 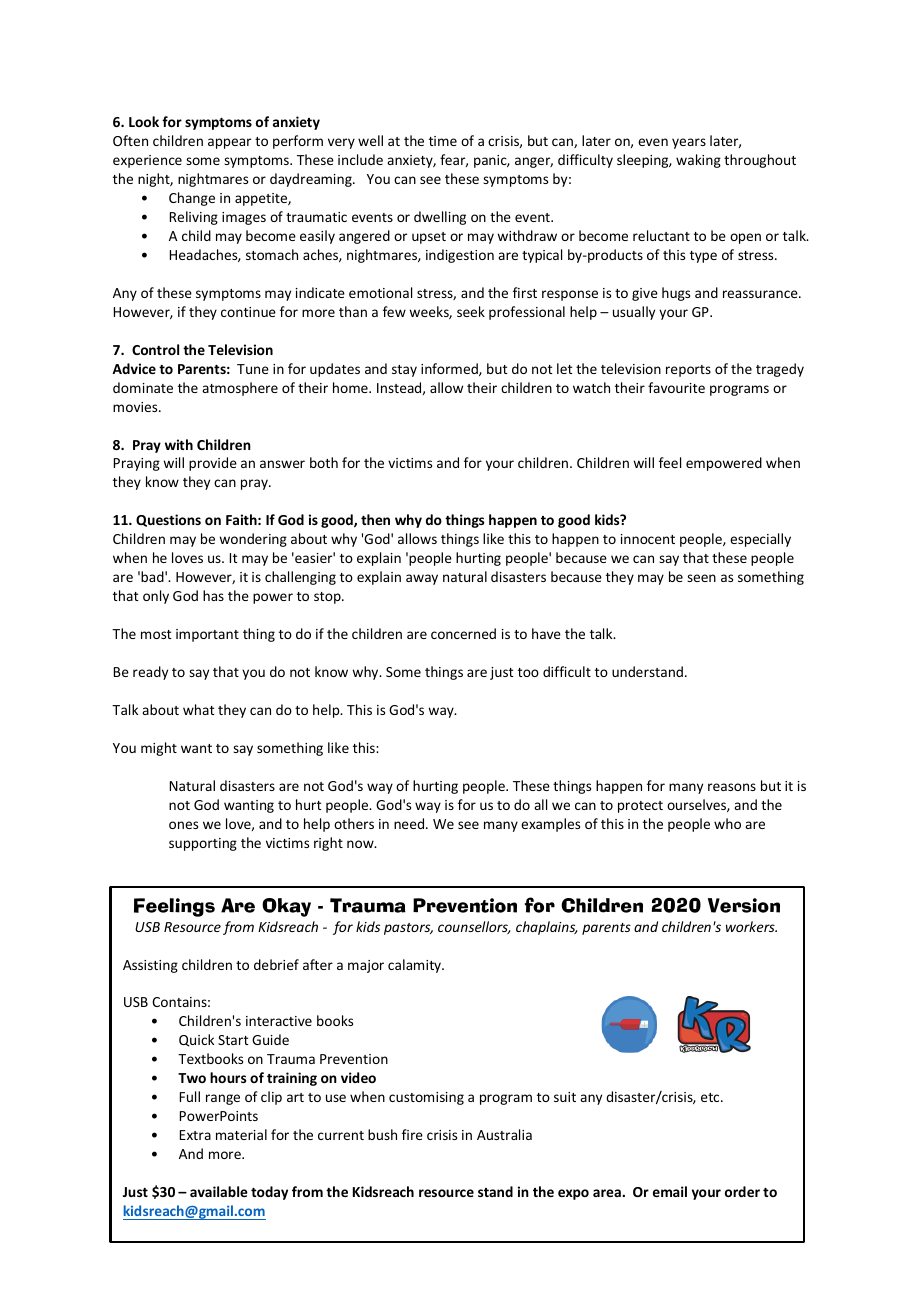 What do you see at coordinates (229, 143) in the screenshot?
I see `appear` at bounding box center [229, 143].
